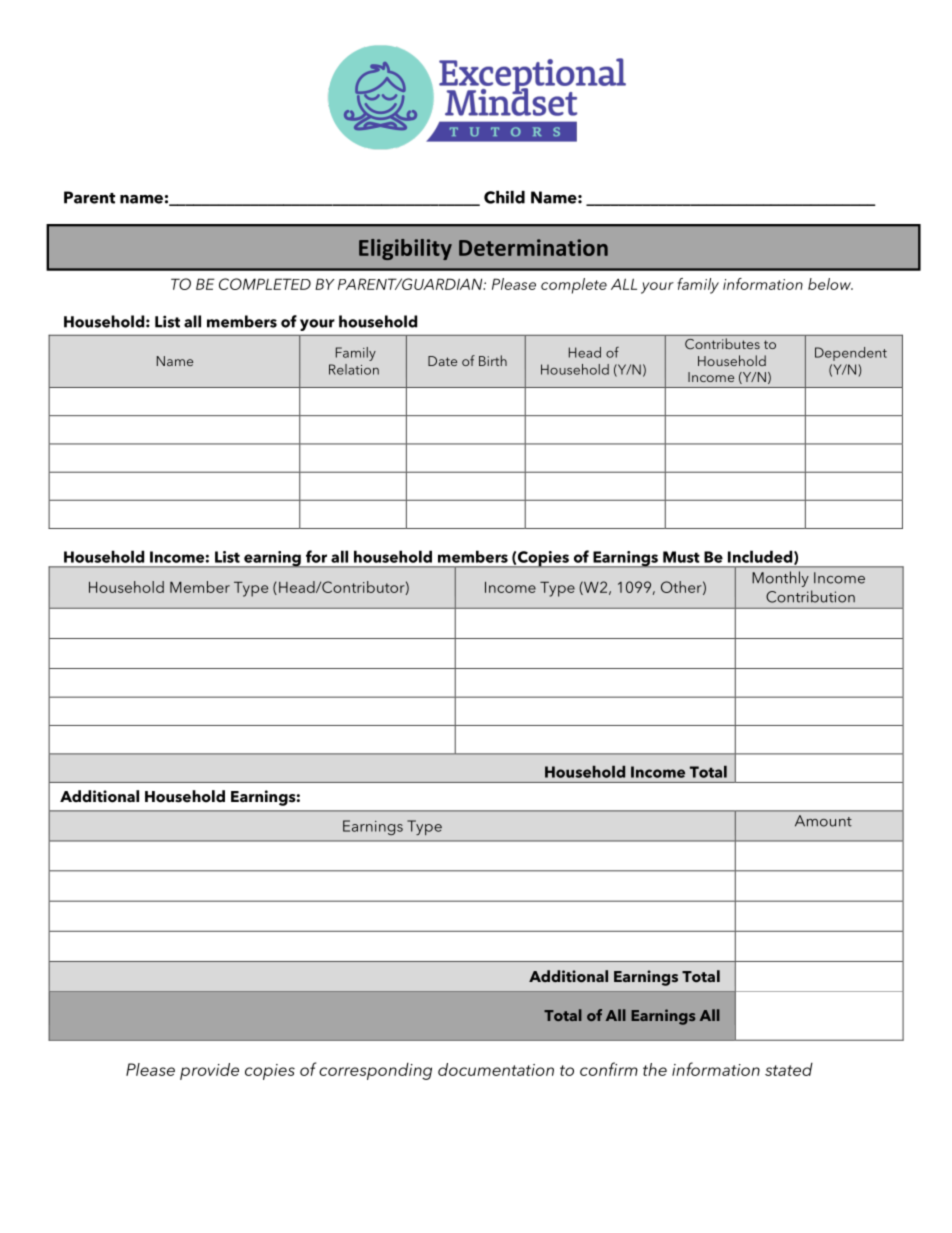  I want to click on Monthly, so click(780, 579).
